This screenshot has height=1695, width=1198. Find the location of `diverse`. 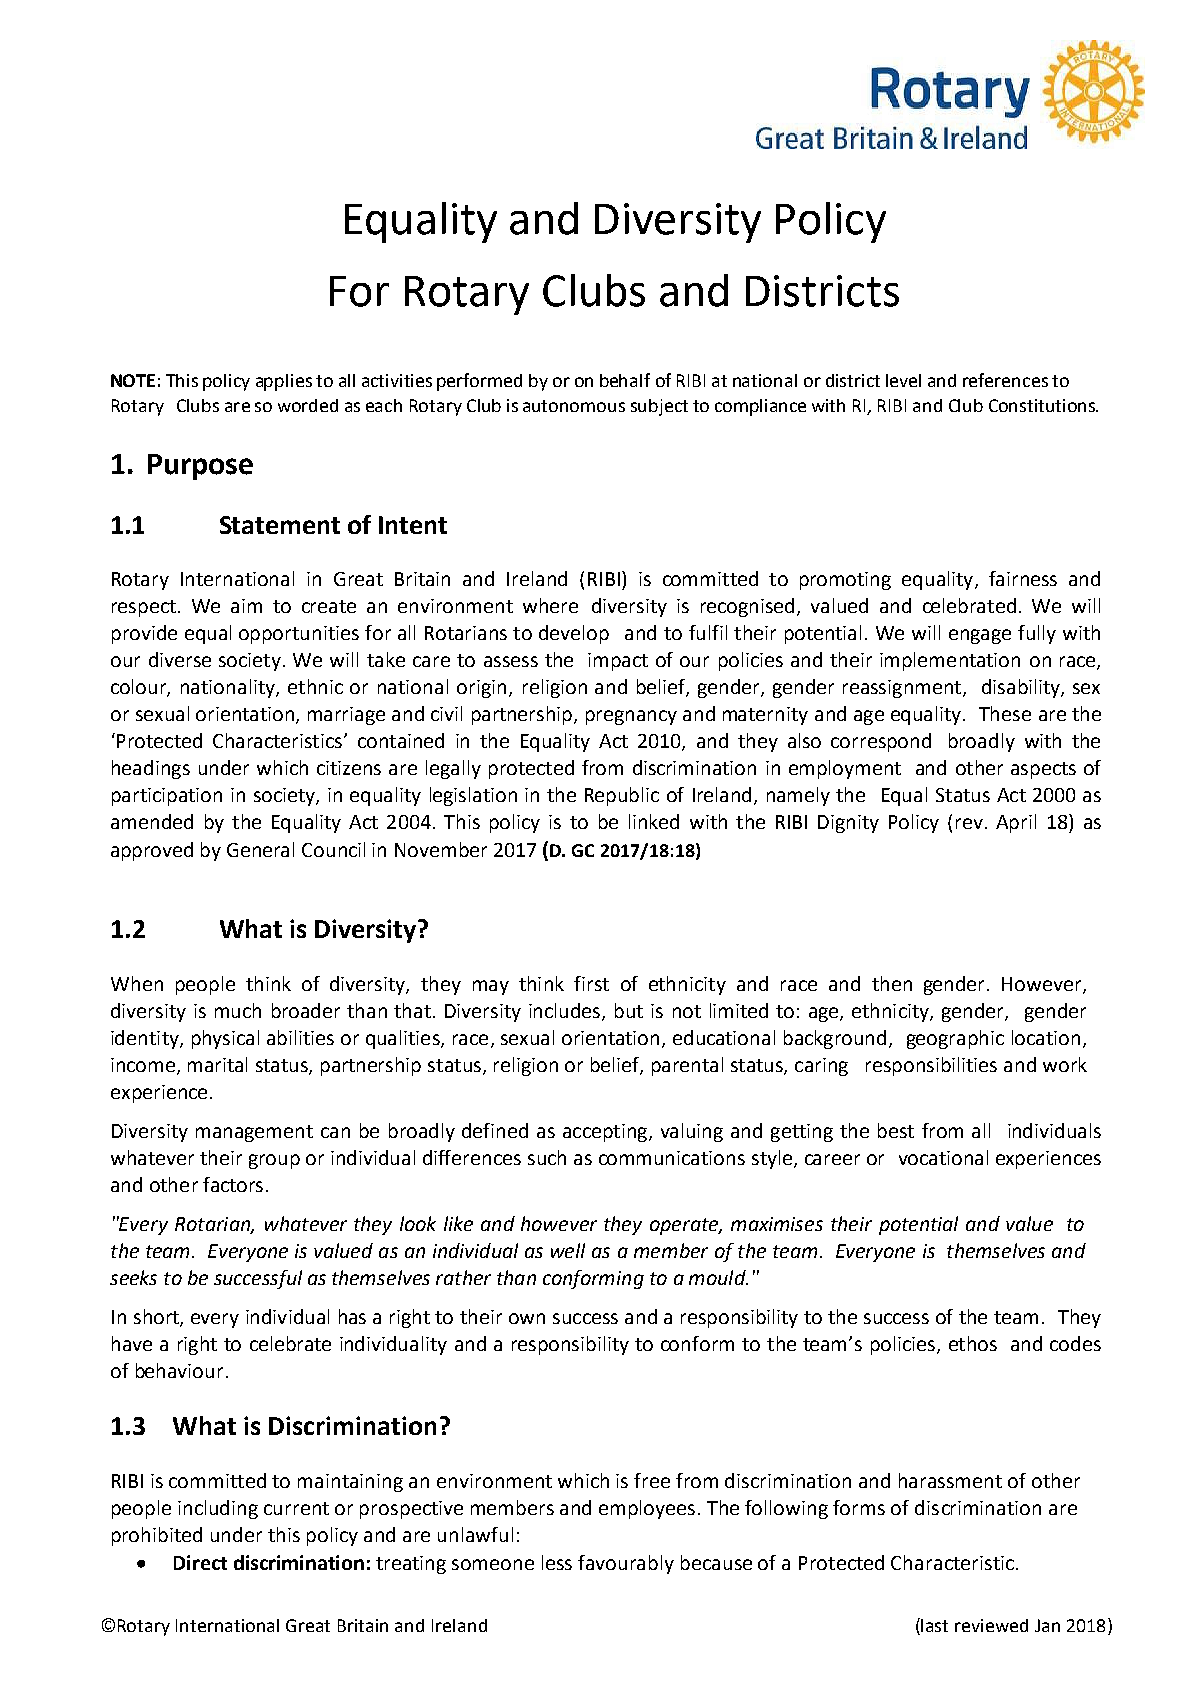

diverse is located at coordinates (180, 659).
